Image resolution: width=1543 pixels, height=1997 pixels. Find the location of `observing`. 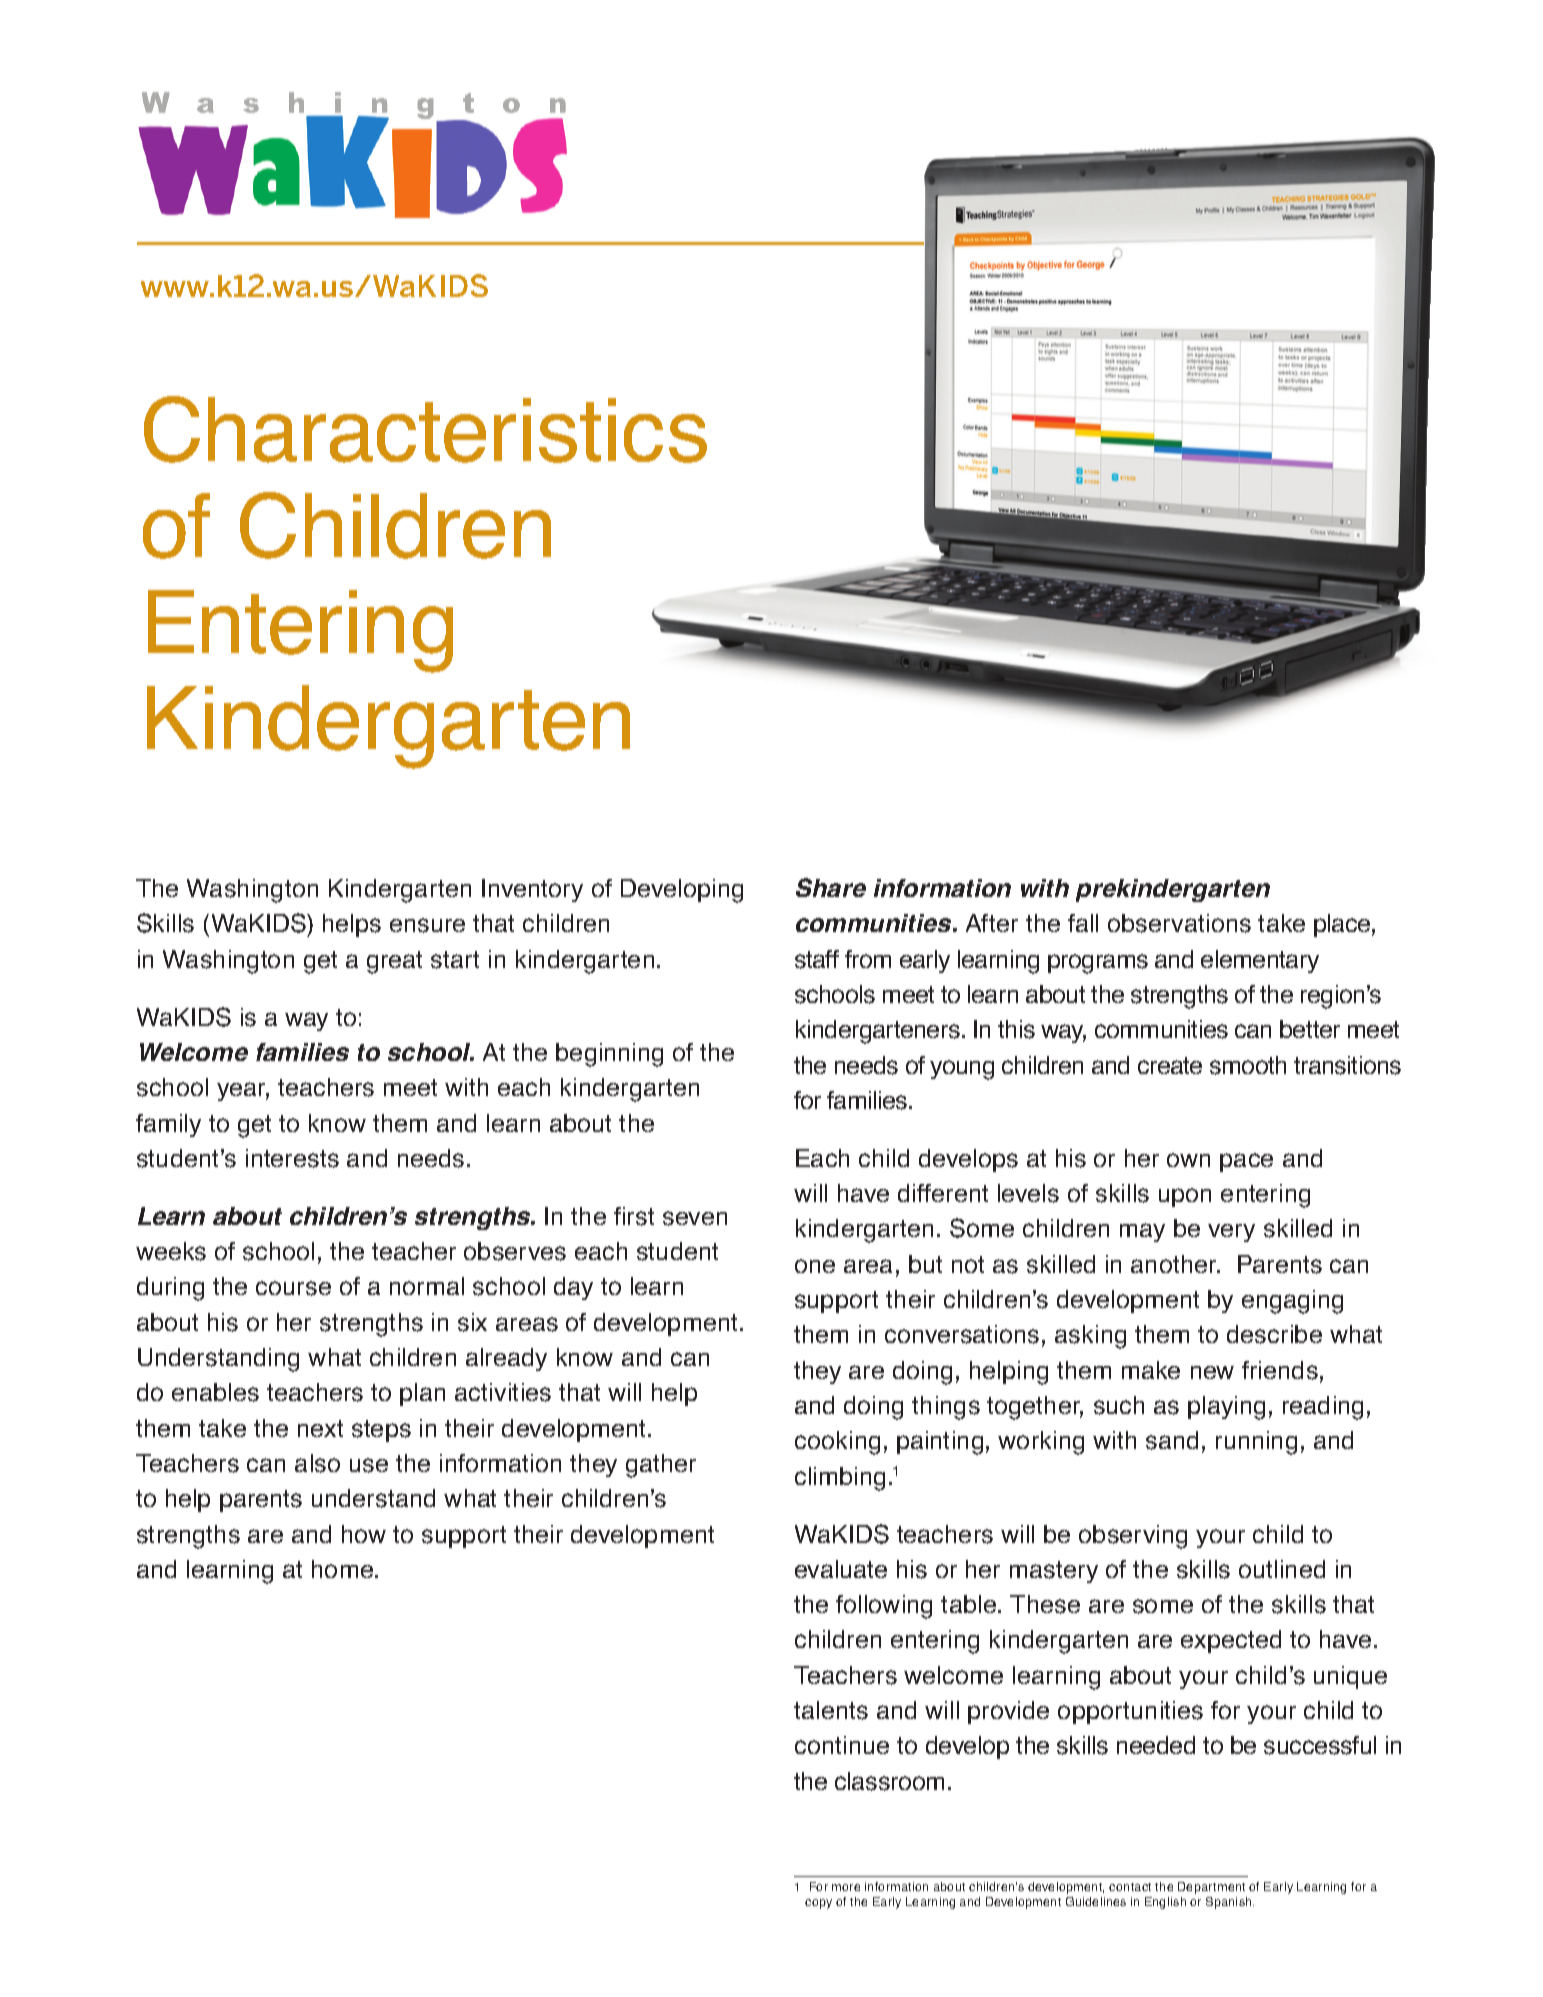

observing is located at coordinates (1133, 1537).
